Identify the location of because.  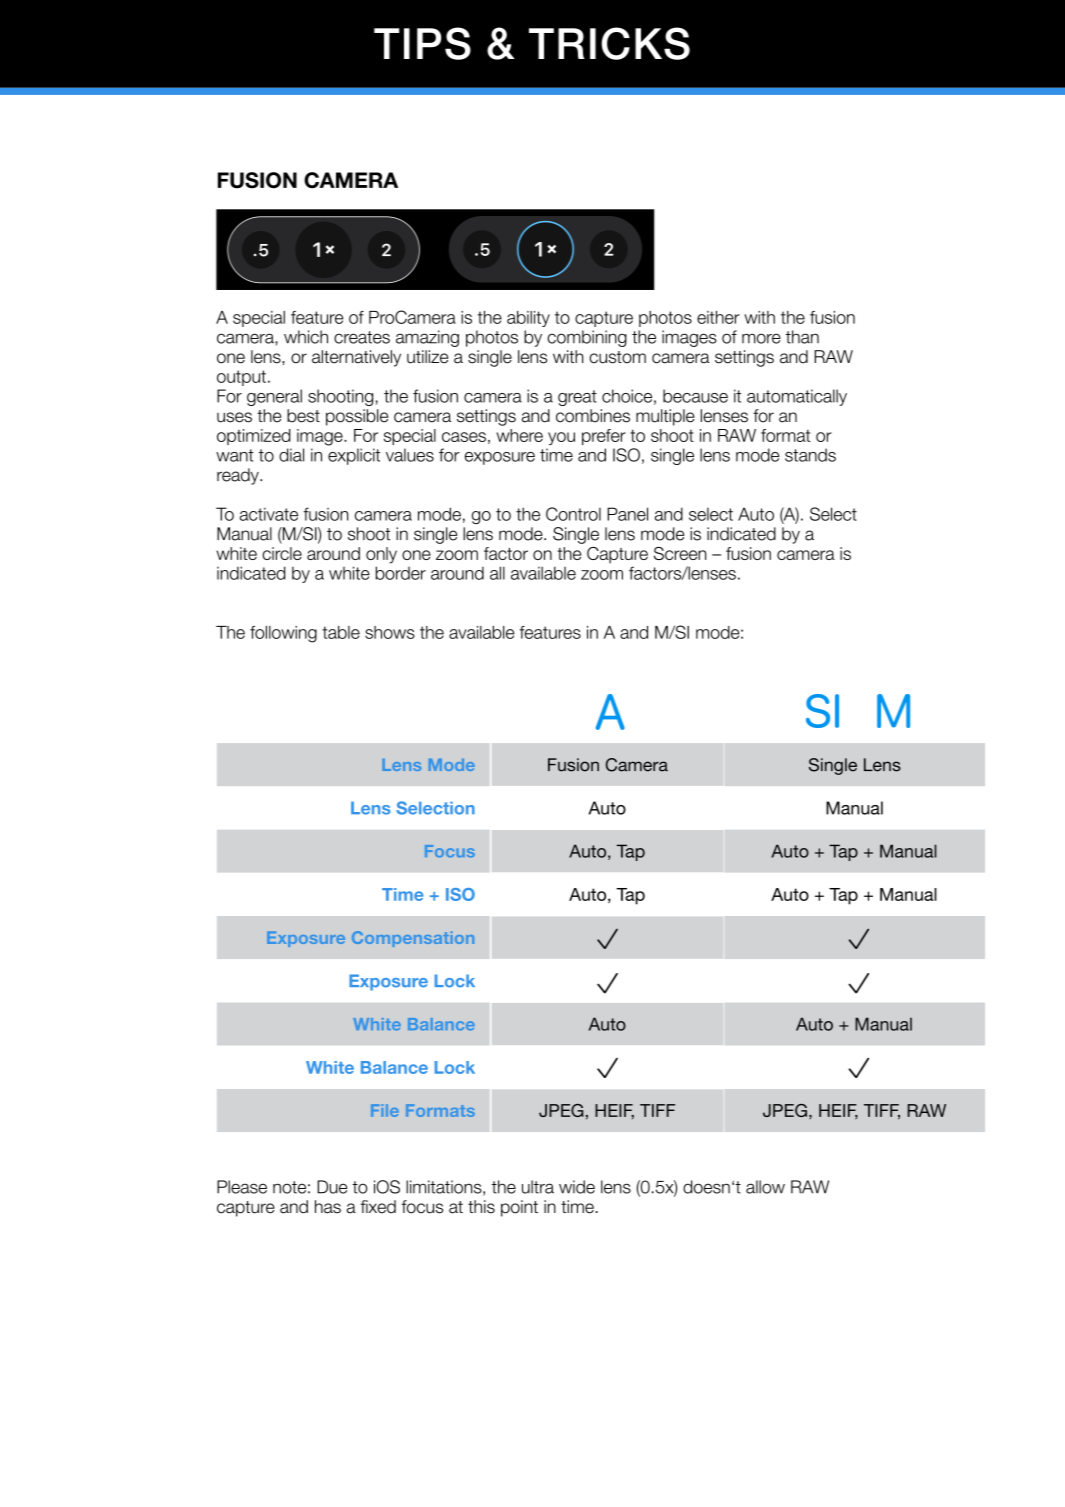
(695, 396).
